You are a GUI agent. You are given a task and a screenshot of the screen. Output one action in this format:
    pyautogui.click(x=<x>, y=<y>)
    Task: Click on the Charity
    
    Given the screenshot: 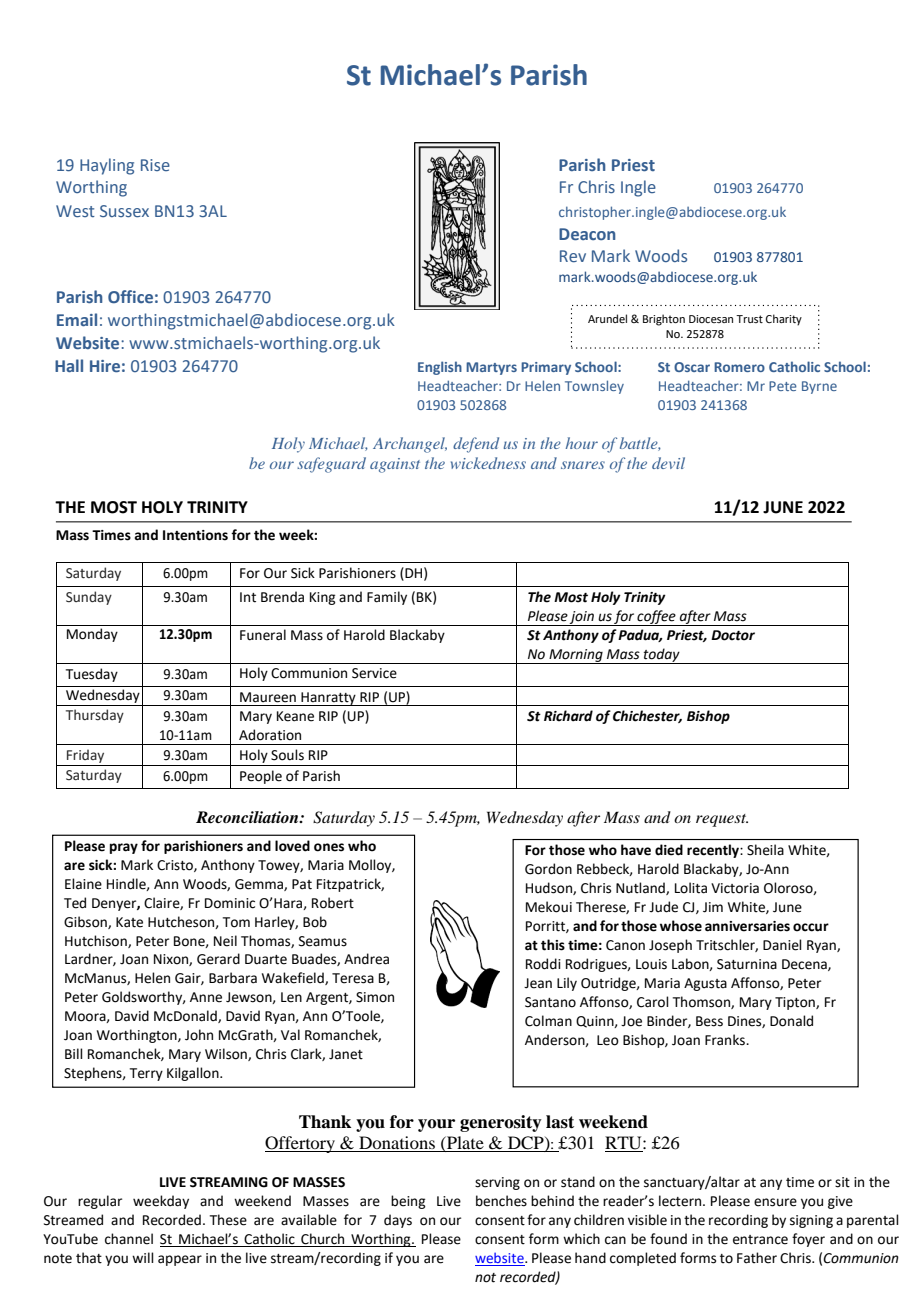 What is the action you would take?
    pyautogui.click(x=784, y=320)
